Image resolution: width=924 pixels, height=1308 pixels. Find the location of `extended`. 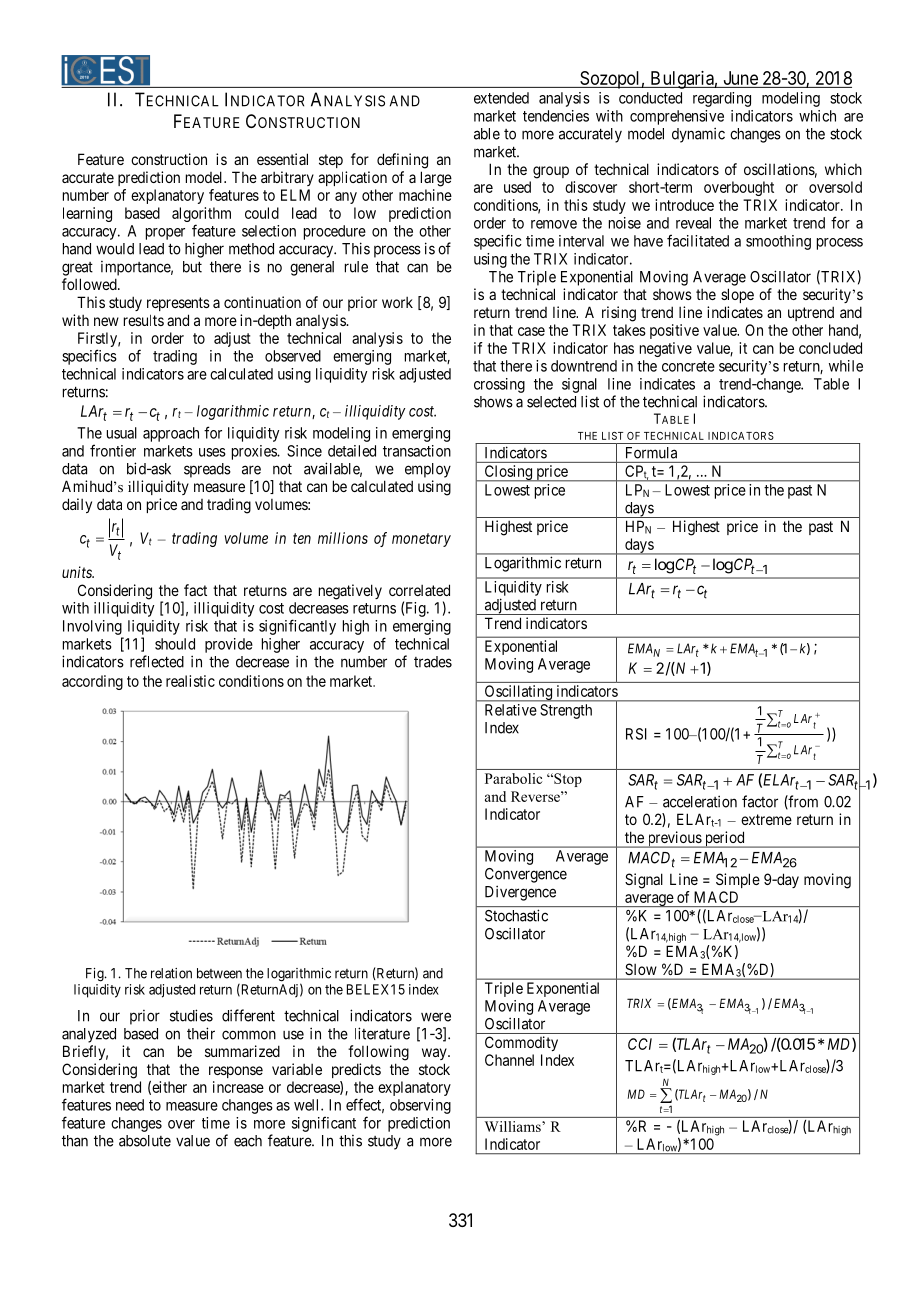

extended is located at coordinates (501, 98).
